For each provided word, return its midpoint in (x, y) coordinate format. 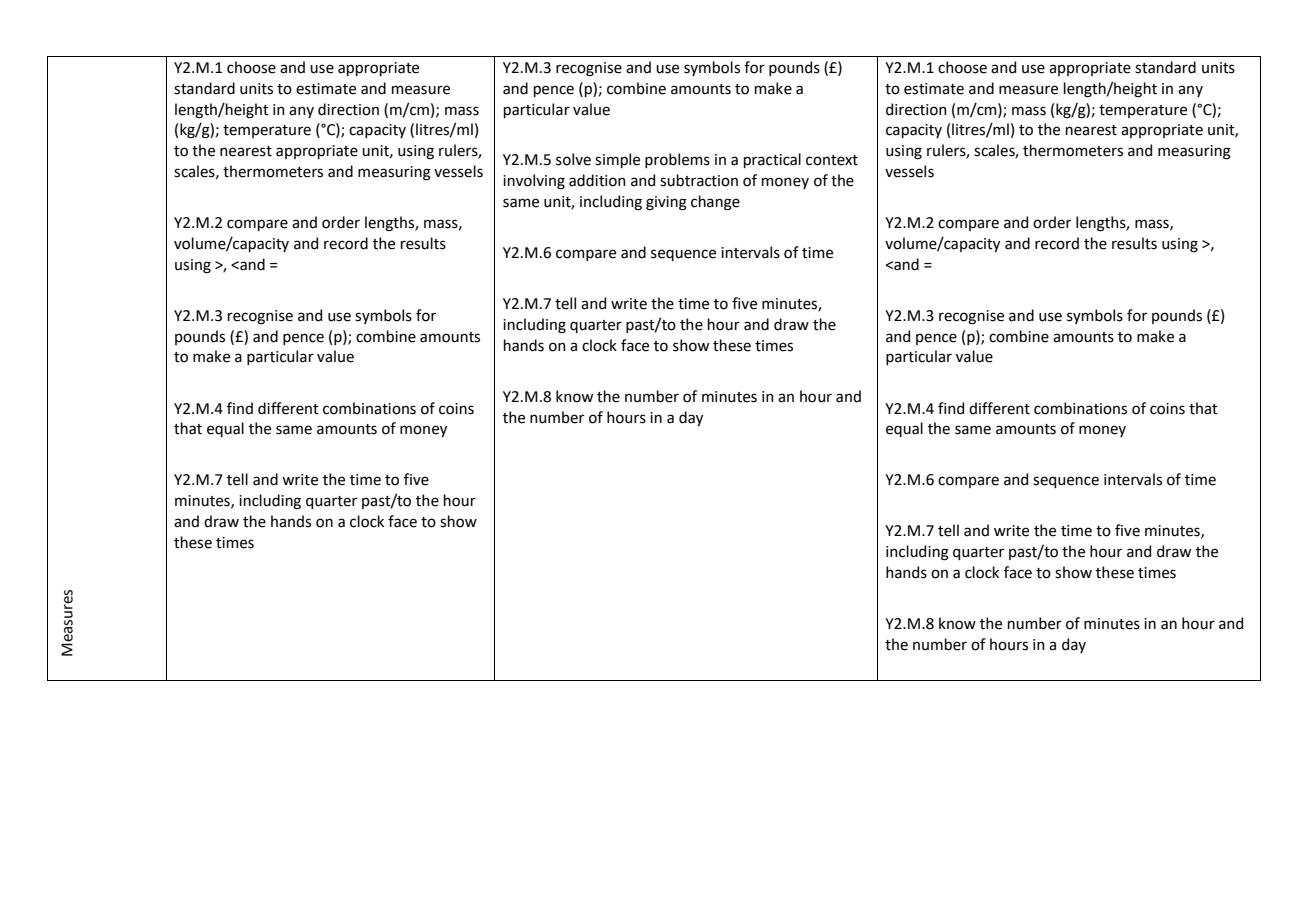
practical (772, 160)
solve (573, 159)
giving (666, 203)
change (715, 203)
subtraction (699, 180)
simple (617, 160)
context (832, 160)
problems (677, 160)
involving (534, 182)
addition (597, 180)
